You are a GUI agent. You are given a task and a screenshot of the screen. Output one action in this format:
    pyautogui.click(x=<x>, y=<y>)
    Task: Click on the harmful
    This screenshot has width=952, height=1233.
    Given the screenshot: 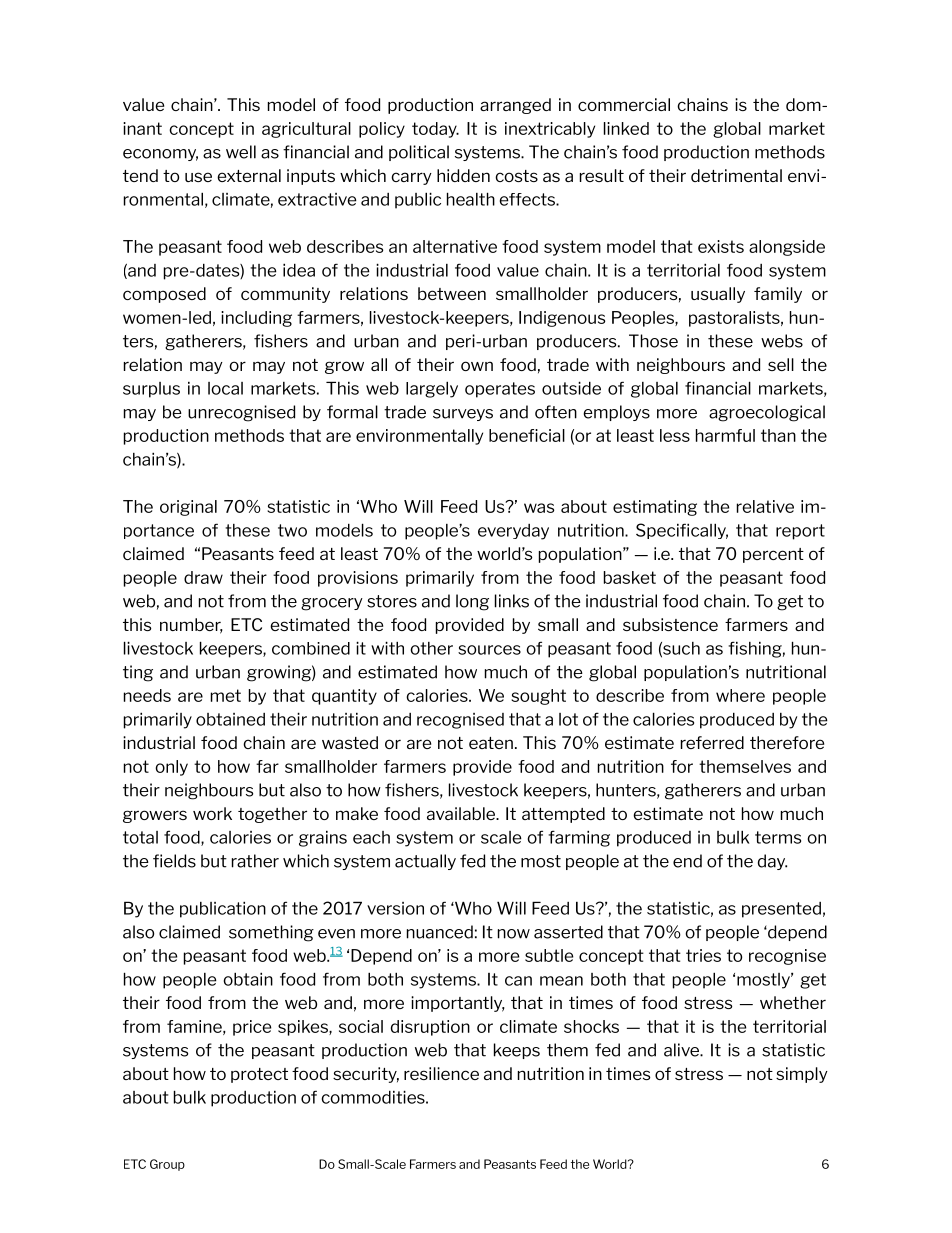 What is the action you would take?
    pyautogui.click(x=725, y=435)
